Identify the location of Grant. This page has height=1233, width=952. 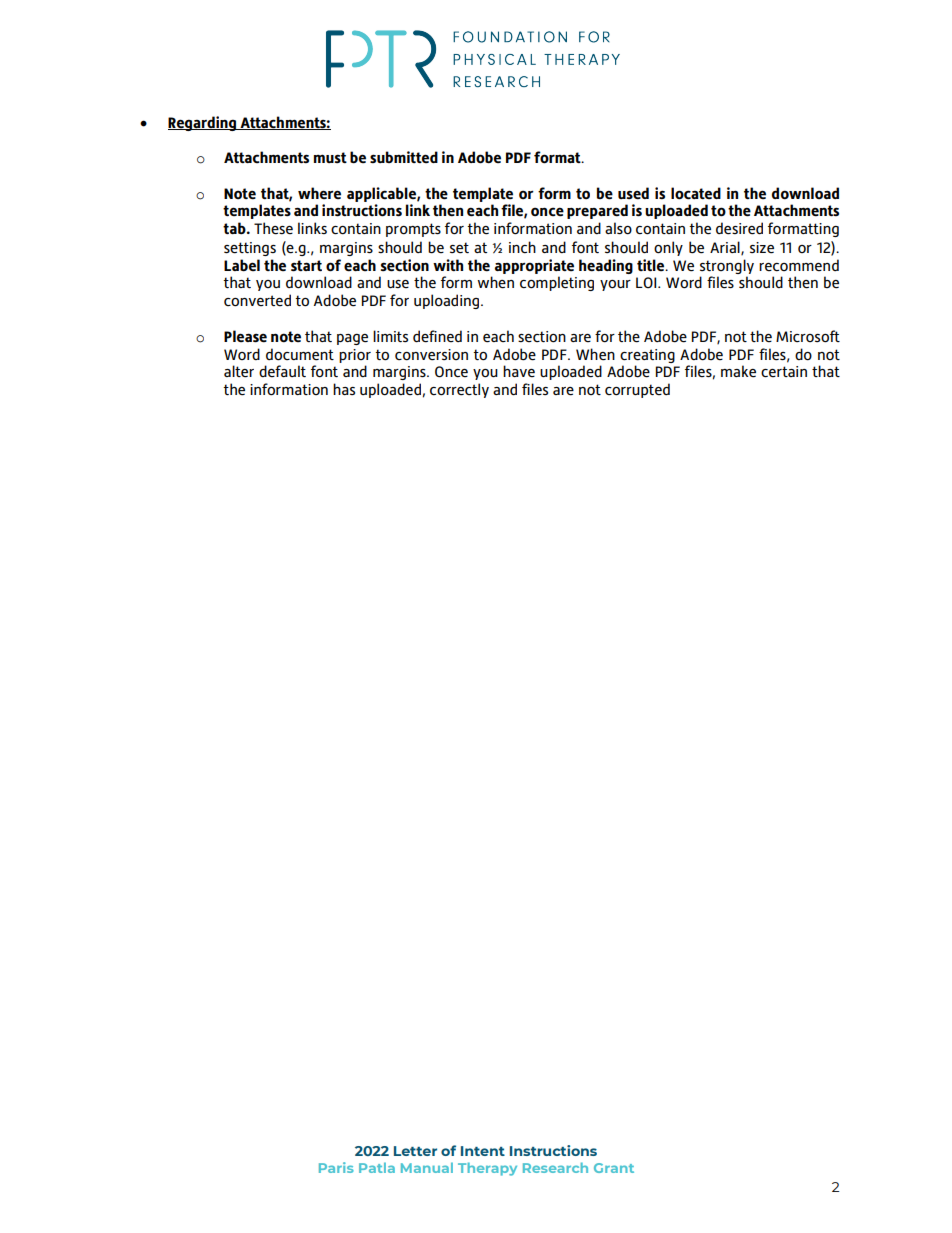
(614, 1168).
